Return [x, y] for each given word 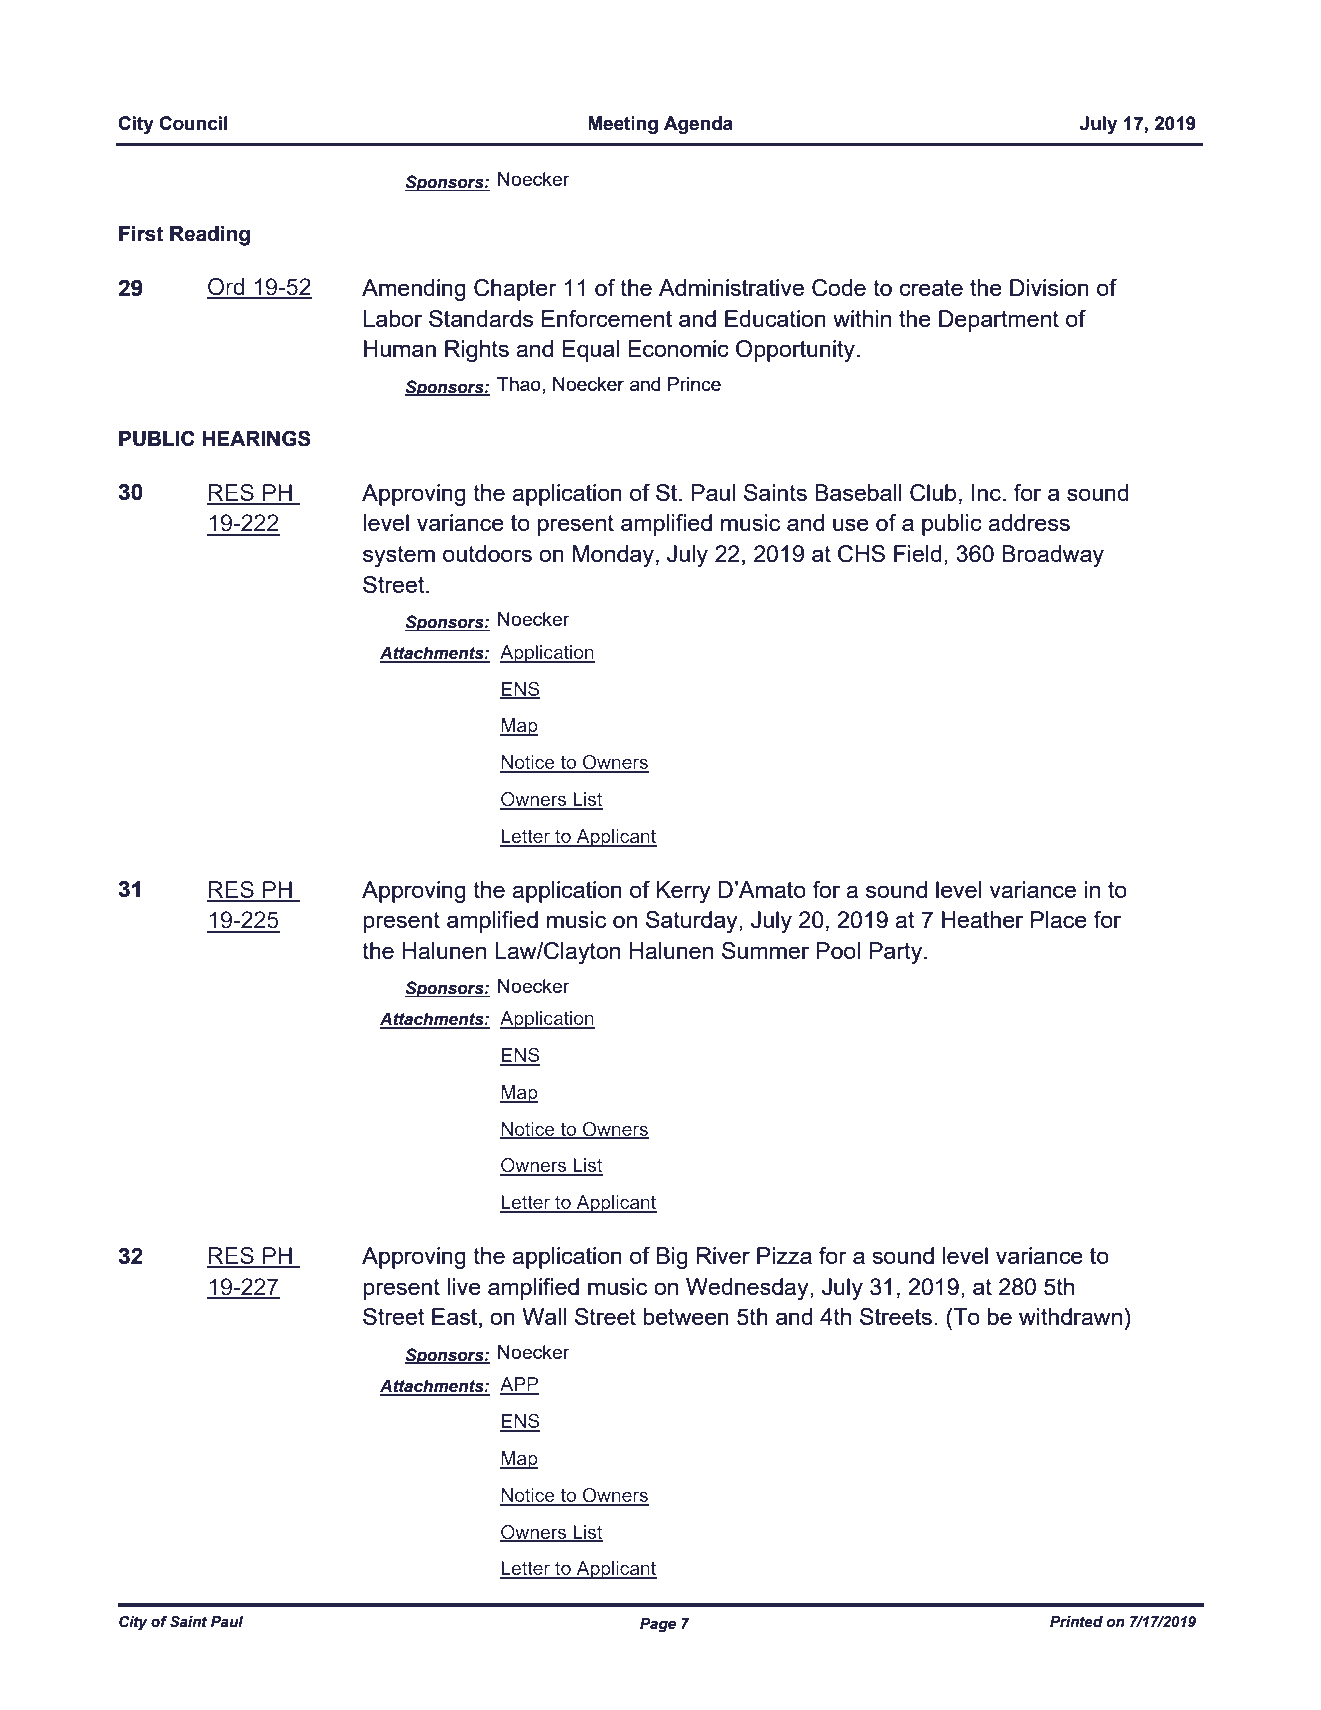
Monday [613, 556]
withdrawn [1070, 1316]
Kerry [684, 892]
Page [658, 1625]
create [931, 288]
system [399, 556]
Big [672, 1258]
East [456, 1318]
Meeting [623, 125]
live [464, 1286]
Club [933, 493]
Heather [982, 919]
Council [193, 123]
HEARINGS [256, 438]
